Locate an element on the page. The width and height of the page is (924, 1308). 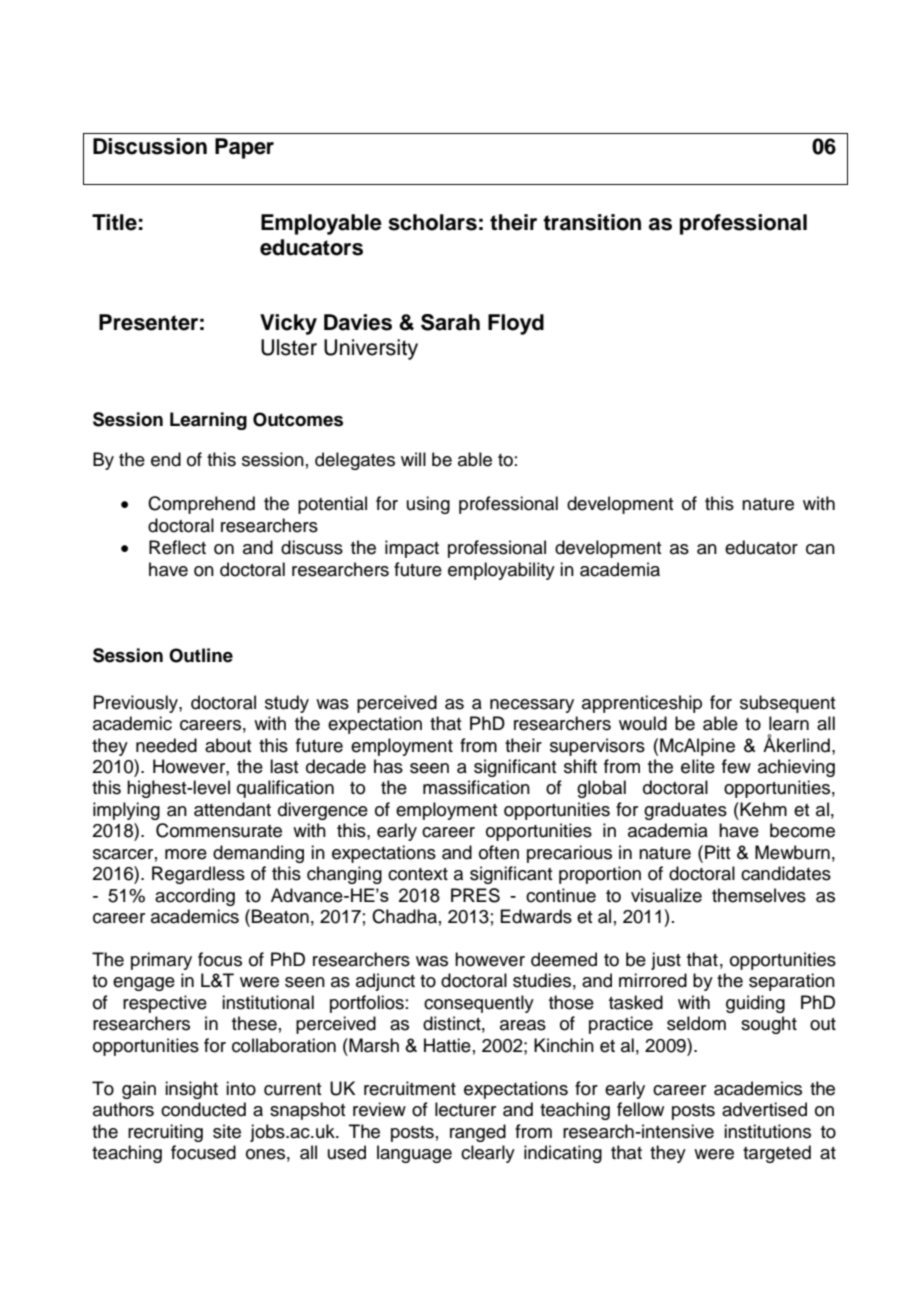
conducted is located at coordinates (203, 1109).
